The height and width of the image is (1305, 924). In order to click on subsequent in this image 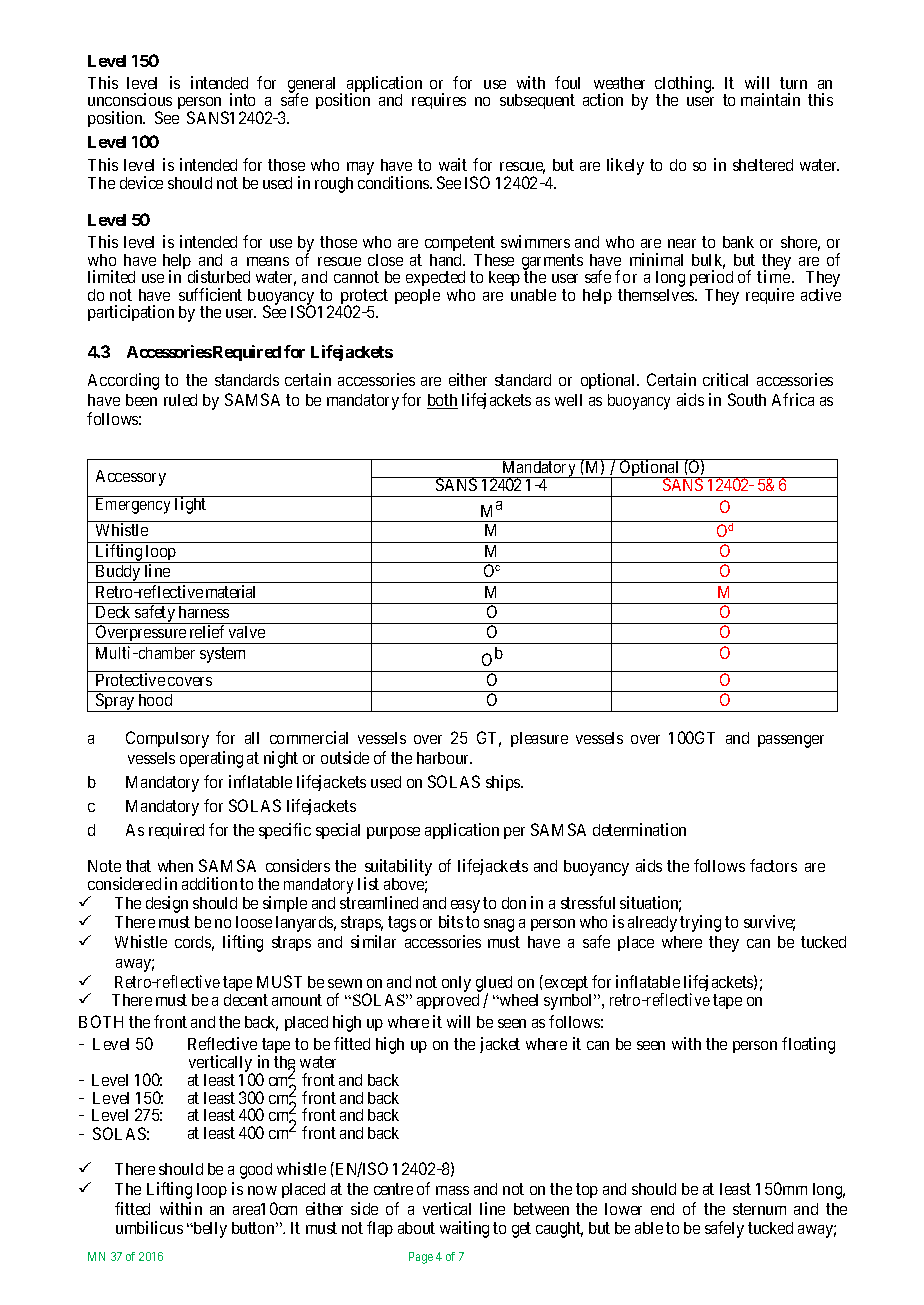, I will do `click(537, 101)`.
